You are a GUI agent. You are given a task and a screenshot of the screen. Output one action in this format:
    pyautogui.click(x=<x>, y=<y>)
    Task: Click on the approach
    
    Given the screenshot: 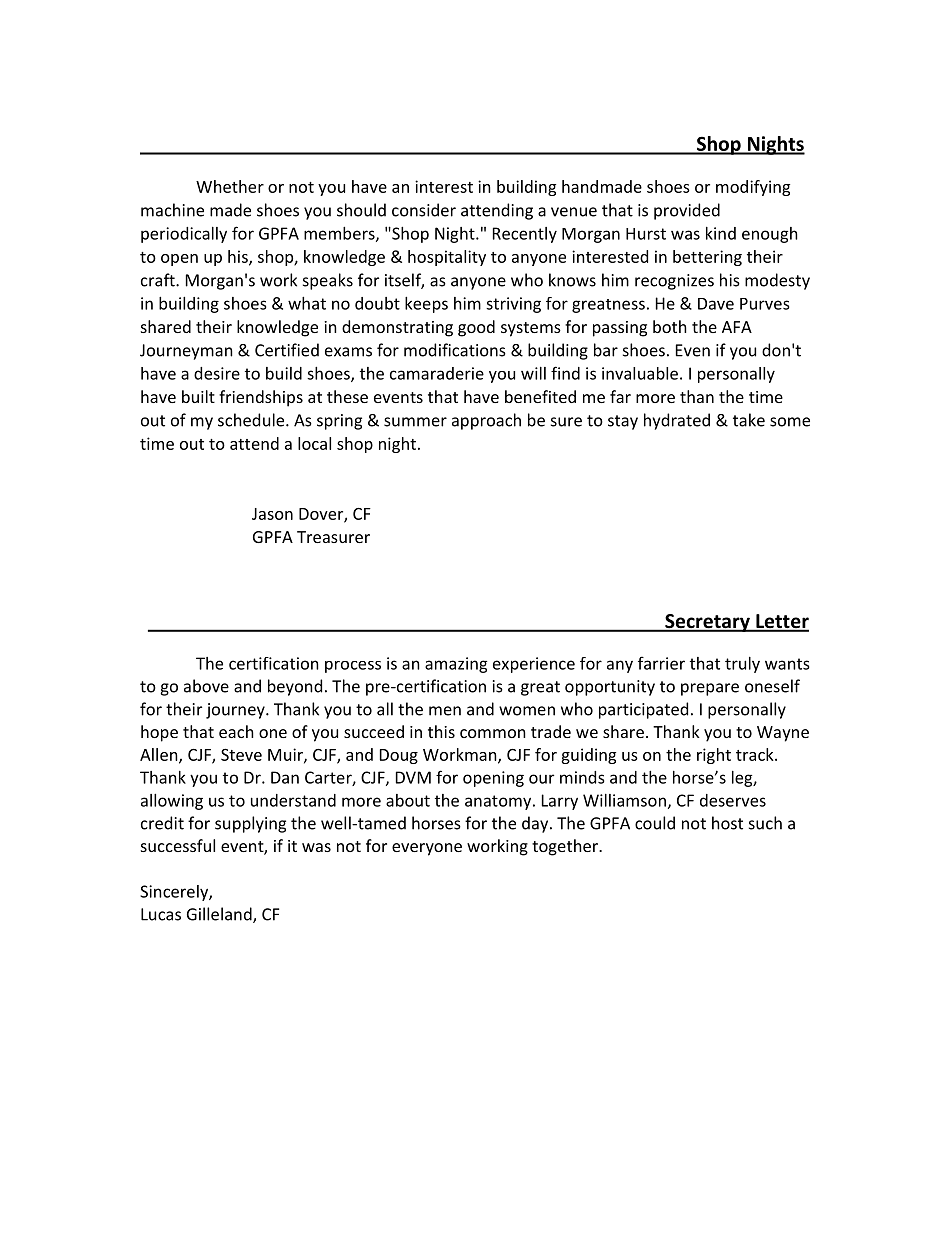 What is the action you would take?
    pyautogui.click(x=486, y=421)
